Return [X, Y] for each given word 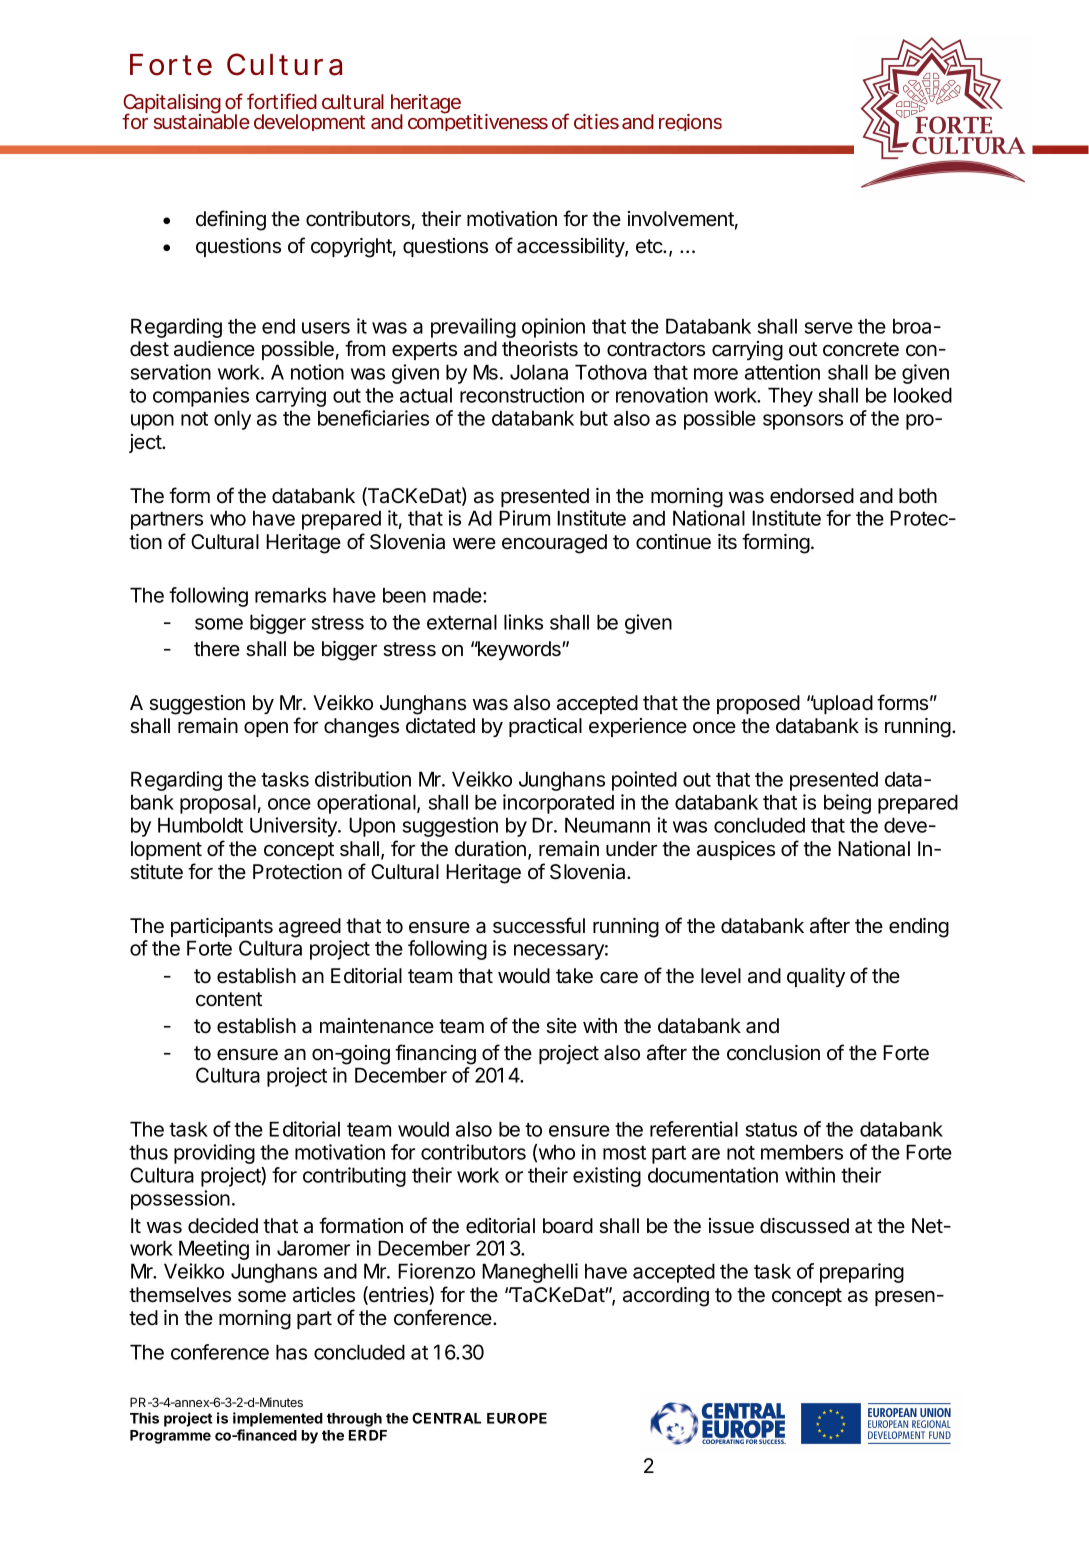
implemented [278, 1419]
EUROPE [517, 1418]
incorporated [558, 804]
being [847, 804]
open [266, 729]
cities [596, 121]
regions [690, 122]
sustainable [202, 120]
